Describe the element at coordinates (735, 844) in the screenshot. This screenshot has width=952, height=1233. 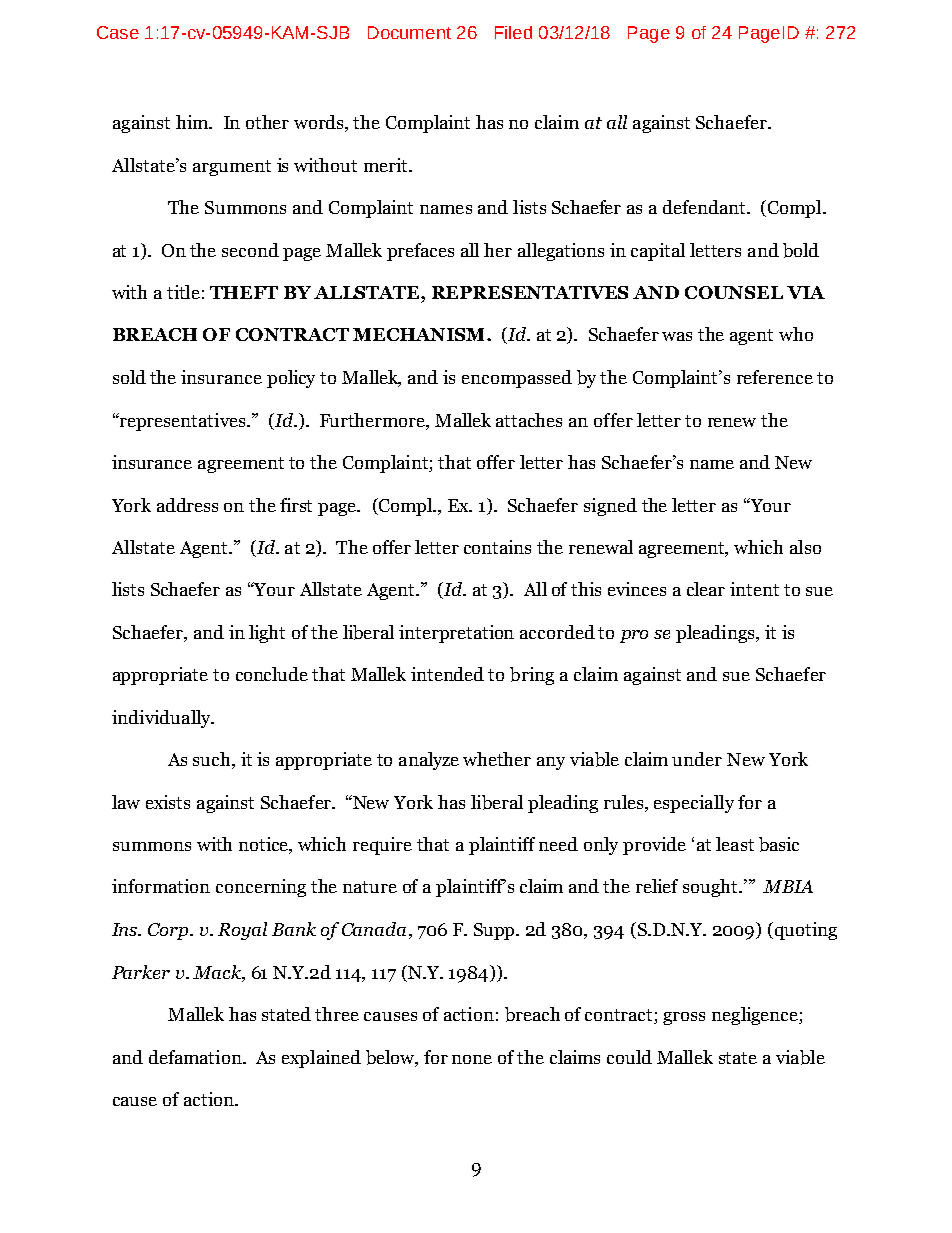
I see `least` at that location.
